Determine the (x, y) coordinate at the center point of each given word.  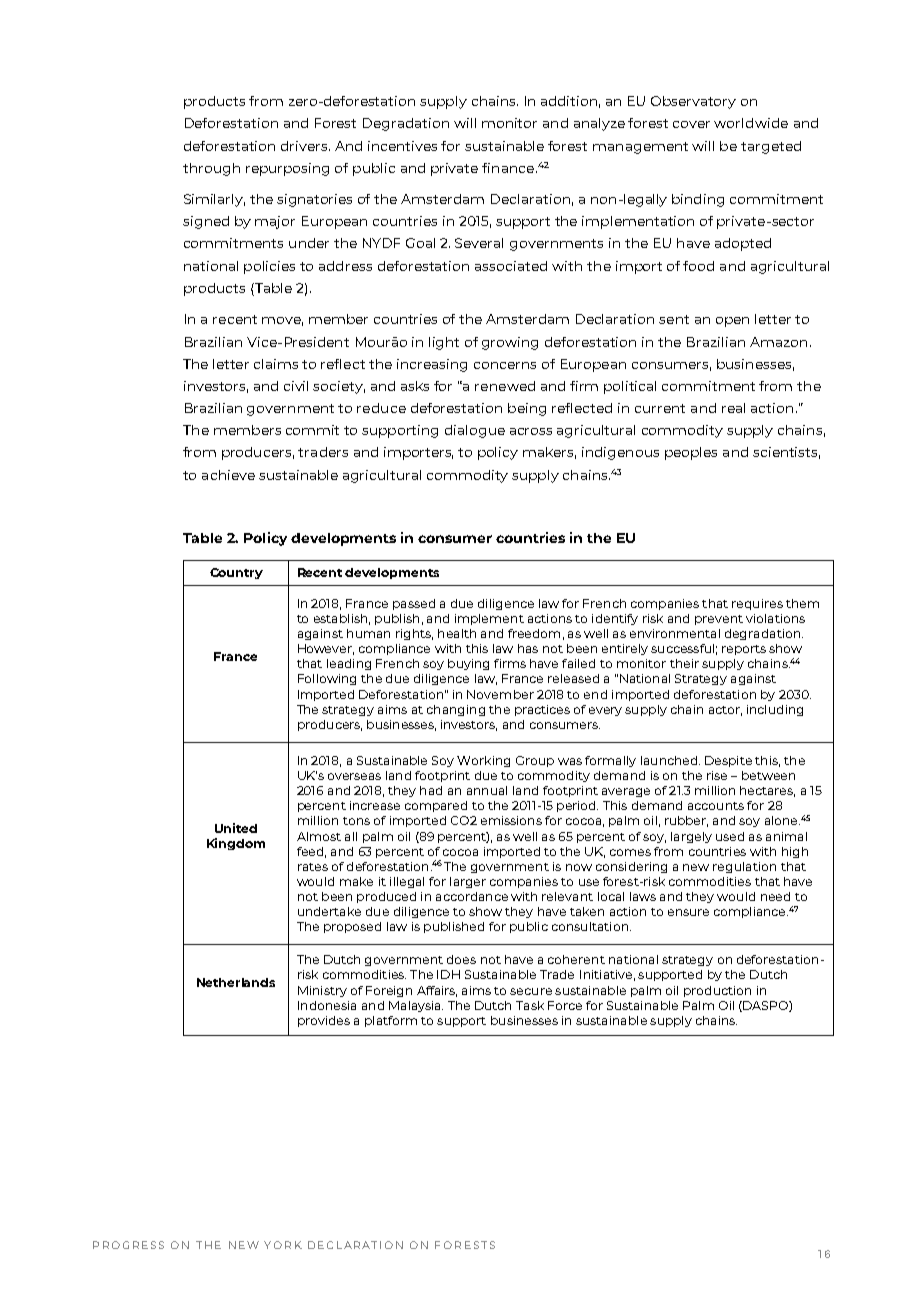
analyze (599, 124)
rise (717, 775)
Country (236, 573)
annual (487, 790)
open (732, 322)
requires (757, 604)
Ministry (322, 991)
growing (510, 343)
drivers (305, 146)
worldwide (751, 123)
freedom (534, 633)
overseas (354, 776)
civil (296, 386)
